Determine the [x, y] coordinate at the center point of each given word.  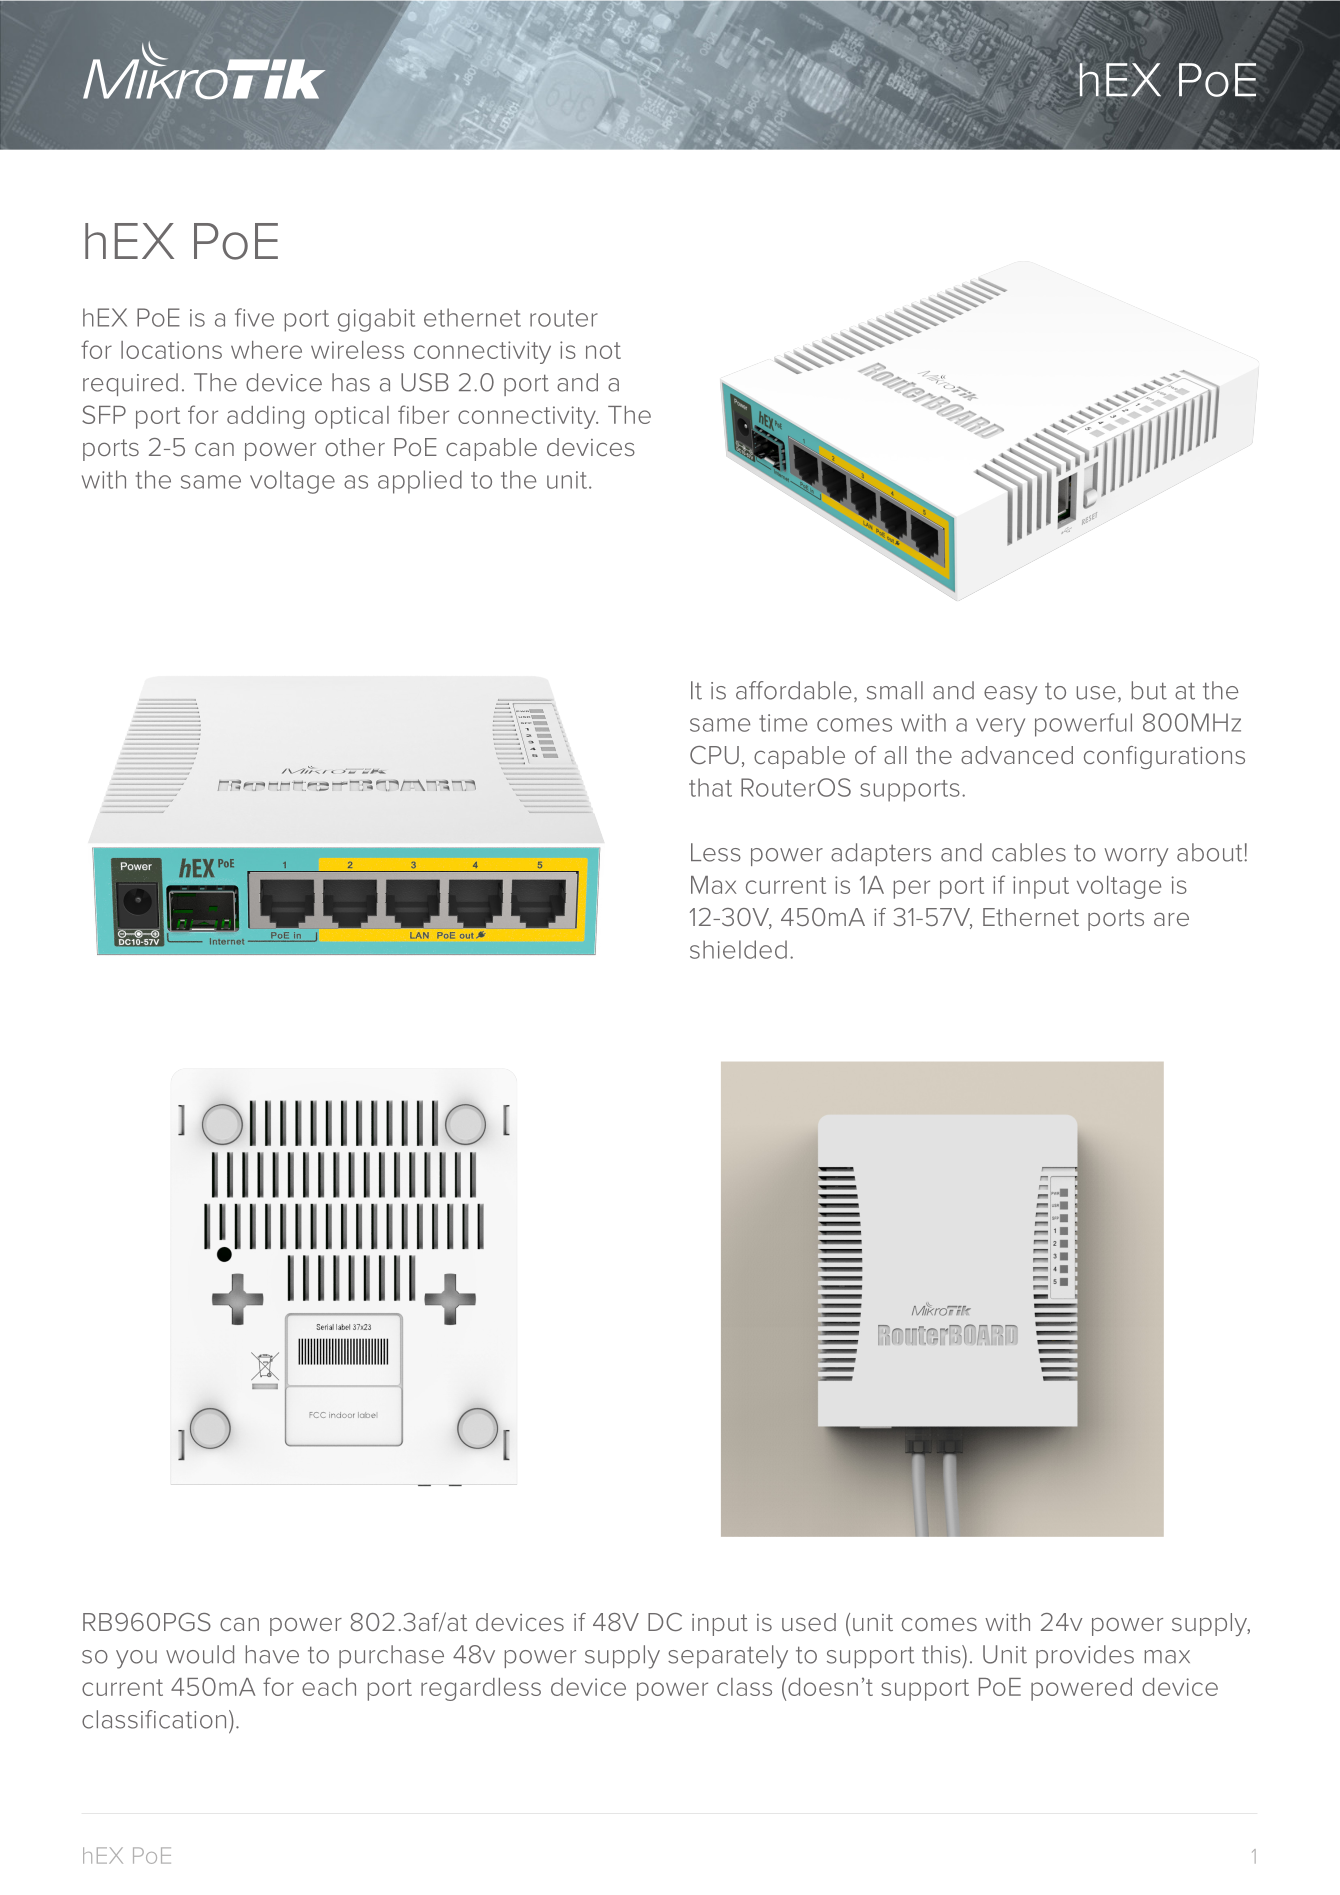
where [266, 350]
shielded [738, 949]
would [200, 1654]
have [272, 1654]
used [809, 1622]
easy [1010, 695]
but [1149, 690]
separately [728, 1657]
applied [420, 482]
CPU [714, 755]
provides [1085, 1656]
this [942, 1654]
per [912, 889]
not [603, 350]
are [1171, 919]
